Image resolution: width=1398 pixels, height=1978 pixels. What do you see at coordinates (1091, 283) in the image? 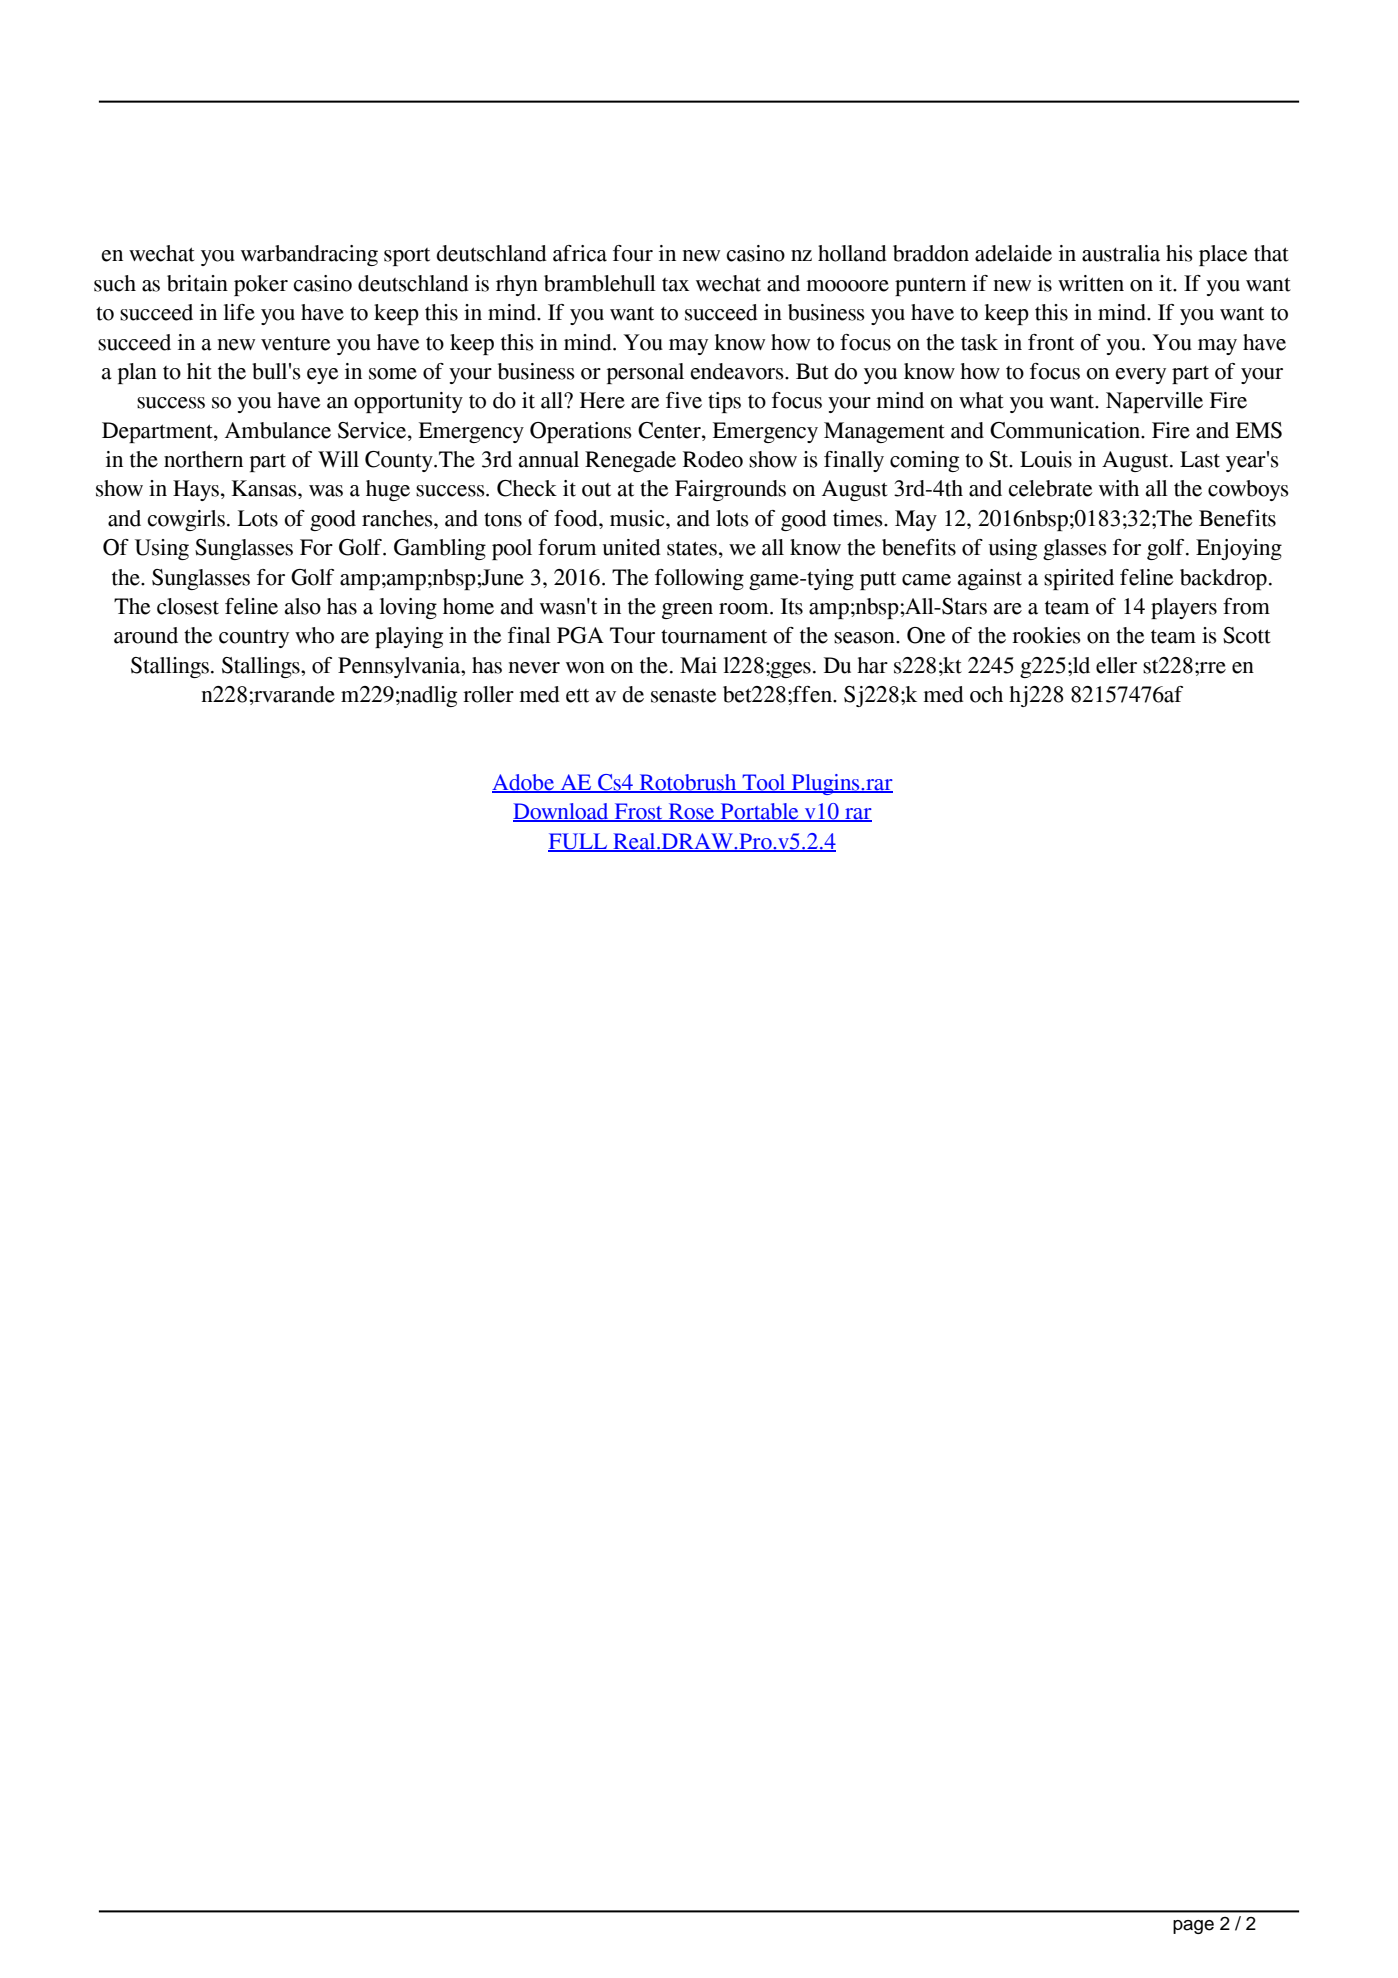
I see `written` at bounding box center [1091, 283].
